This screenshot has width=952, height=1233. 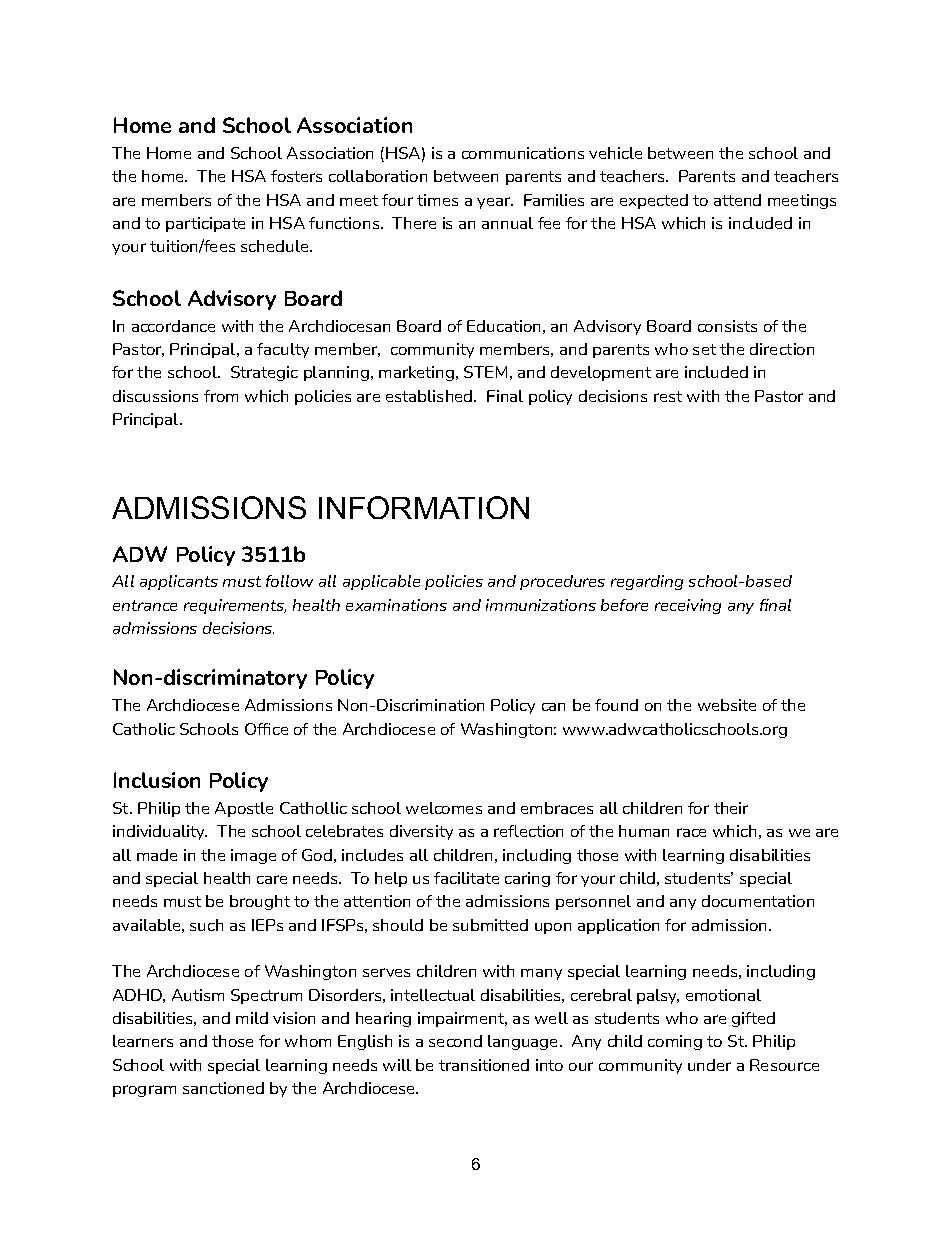 What do you see at coordinates (221, 396) in the screenshot?
I see `from` at bounding box center [221, 396].
